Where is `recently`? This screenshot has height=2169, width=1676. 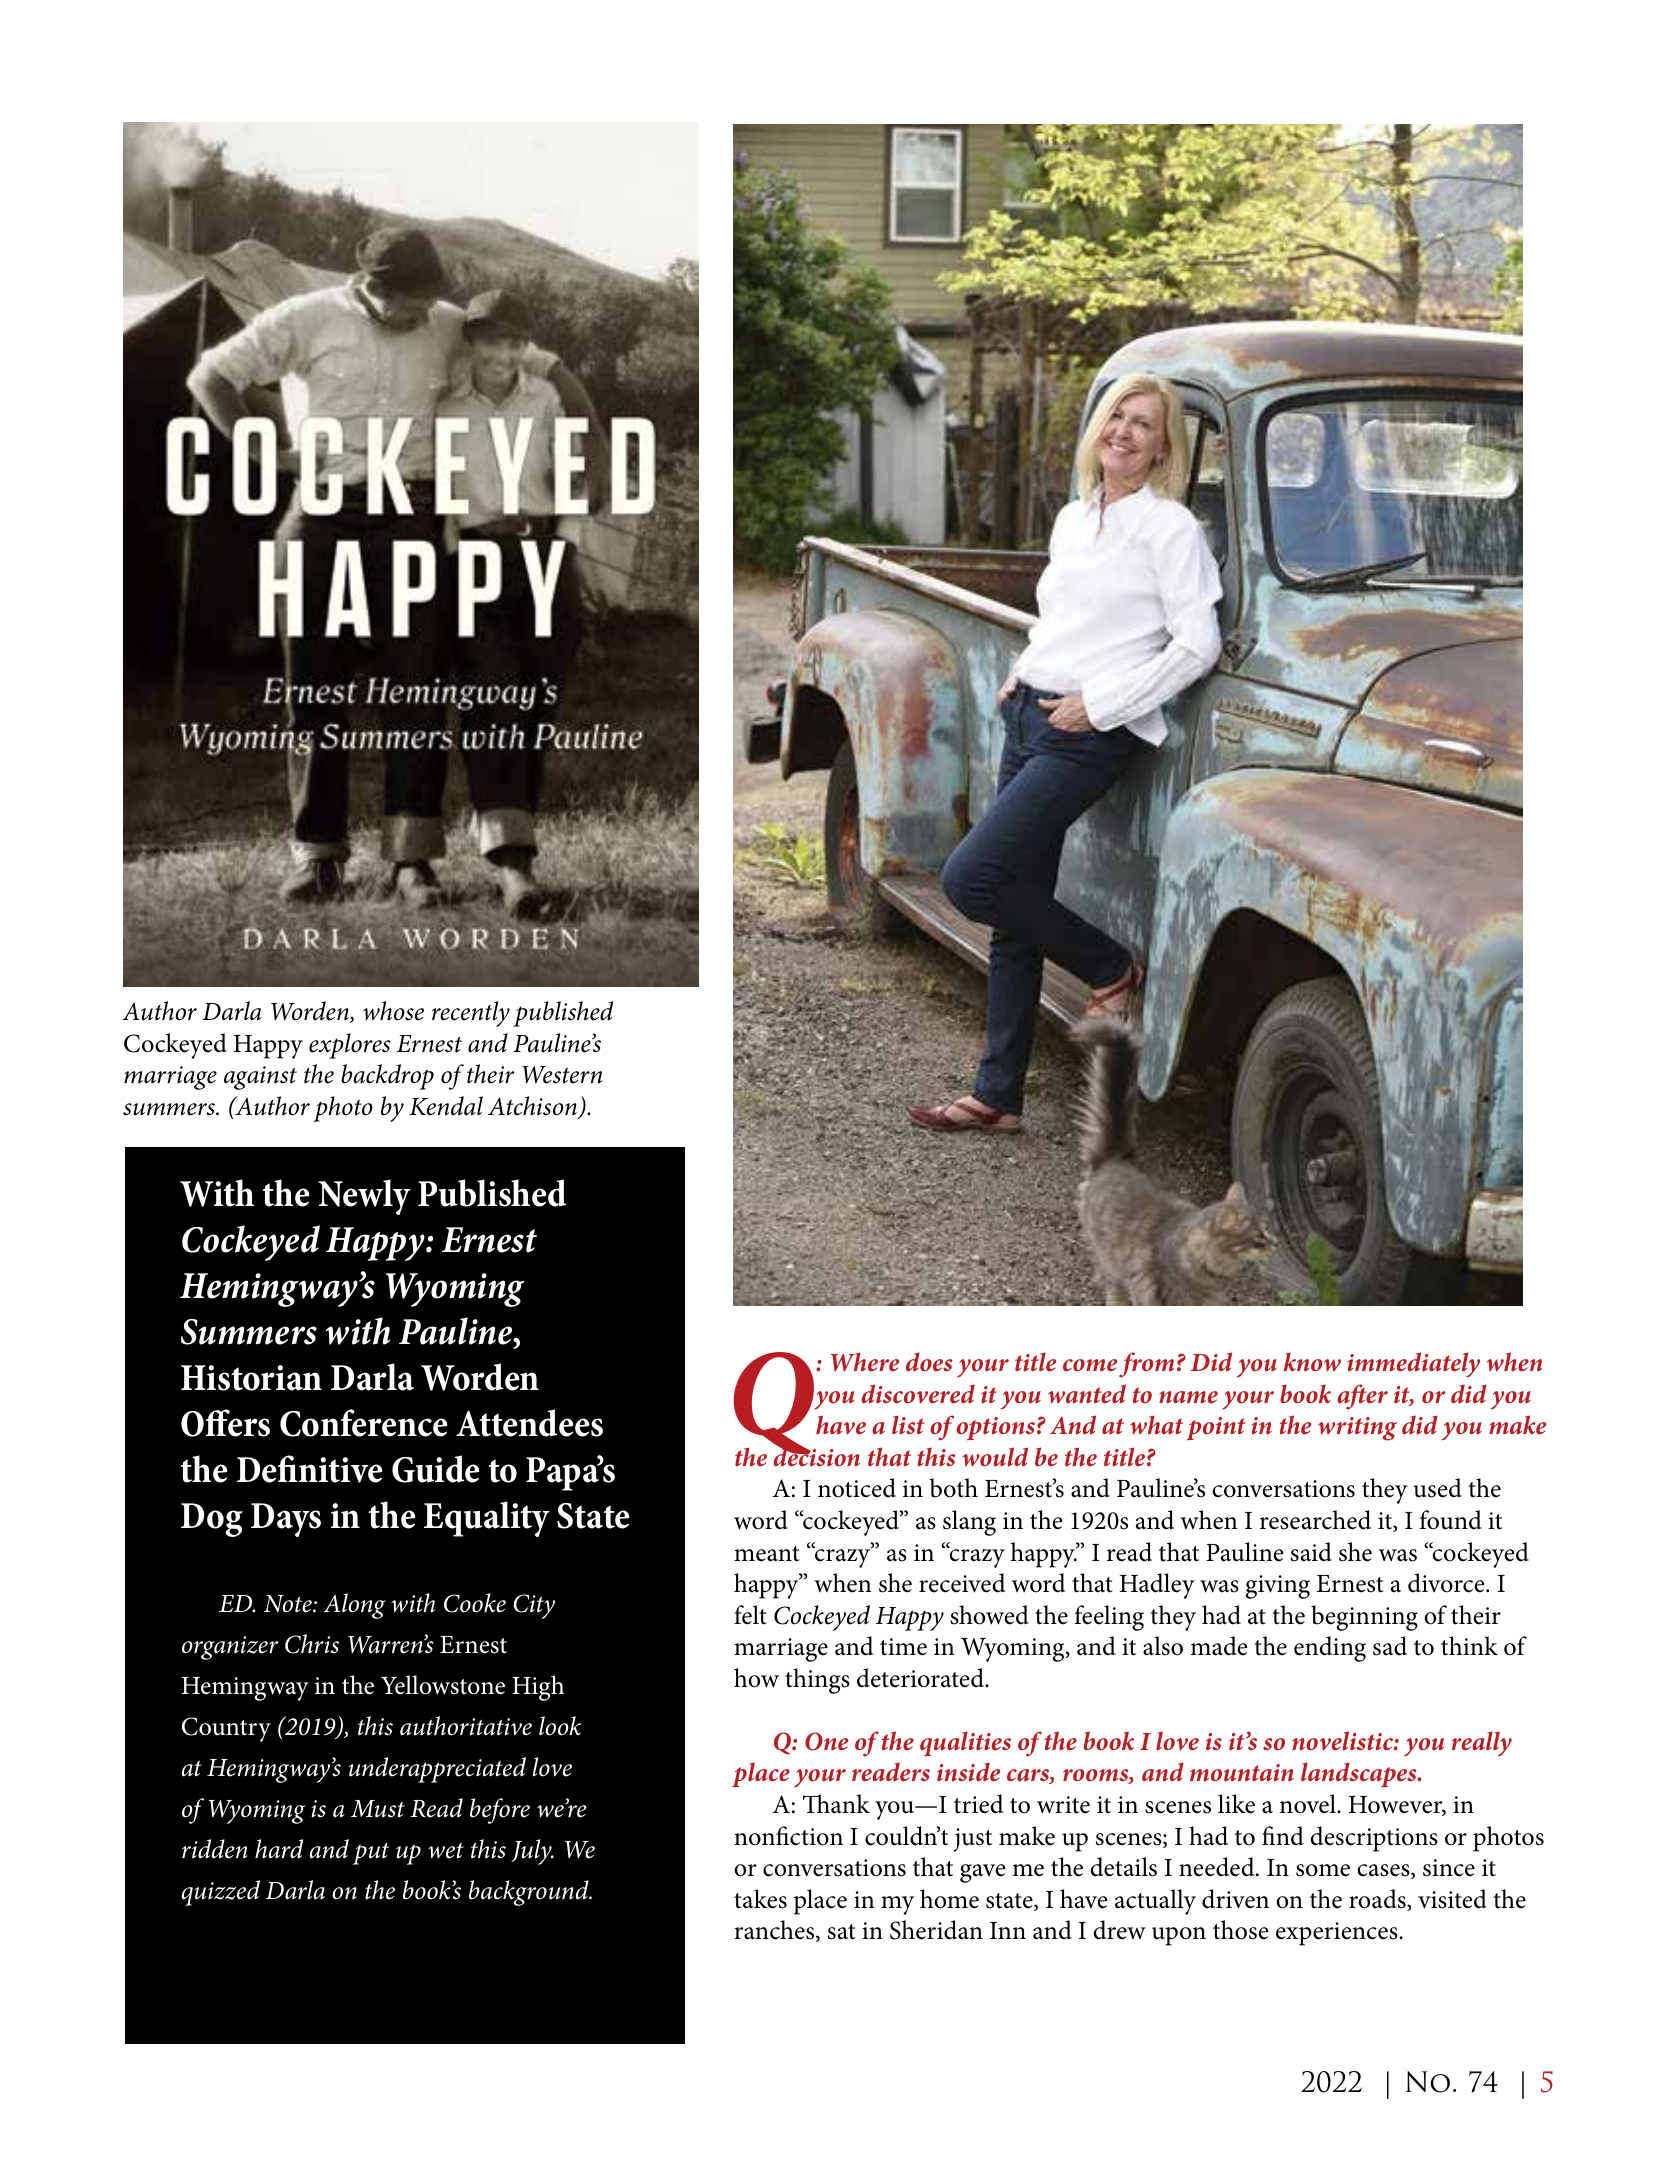
recently is located at coordinates (471, 1014).
